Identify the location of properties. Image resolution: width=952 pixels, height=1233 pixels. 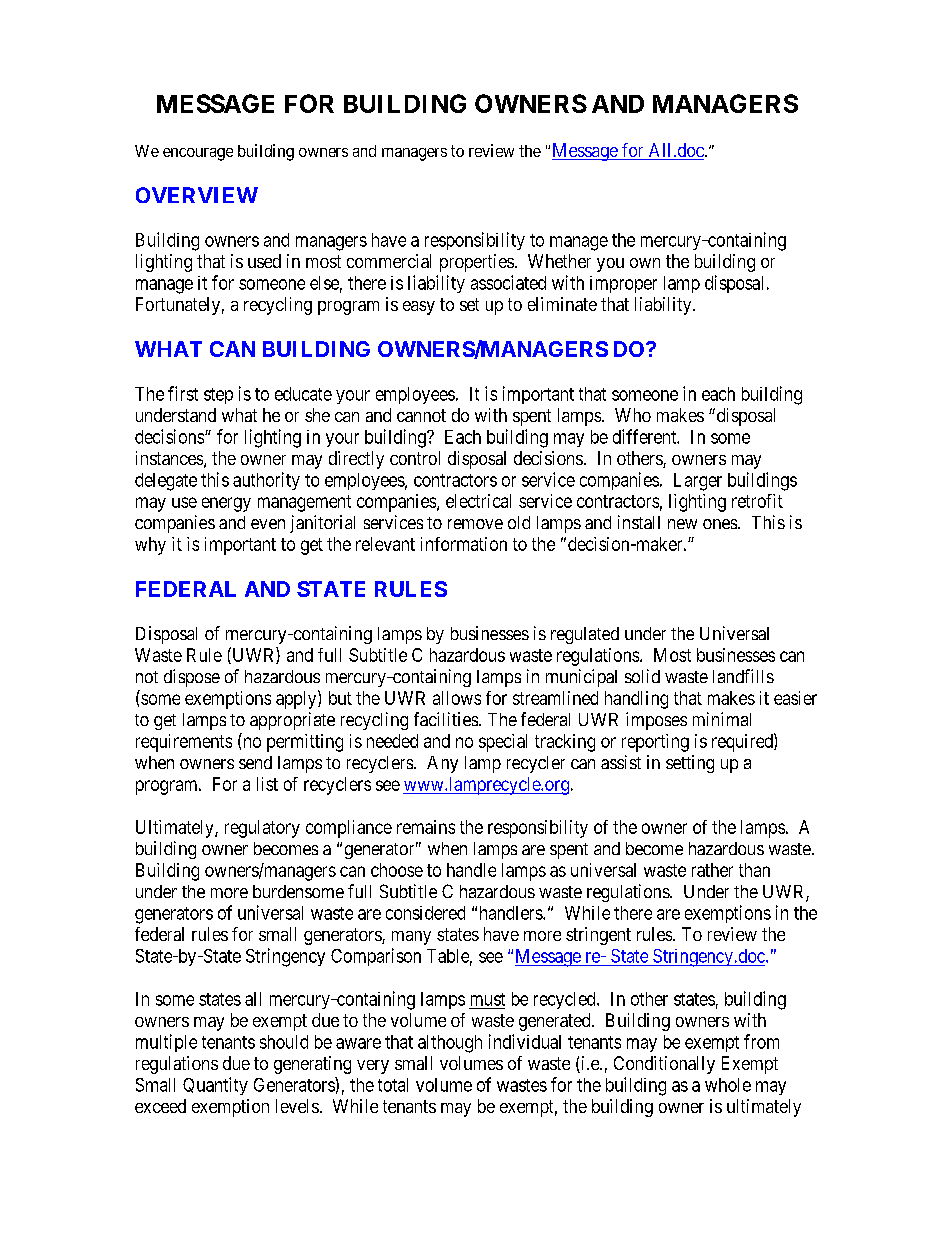
(477, 263).
